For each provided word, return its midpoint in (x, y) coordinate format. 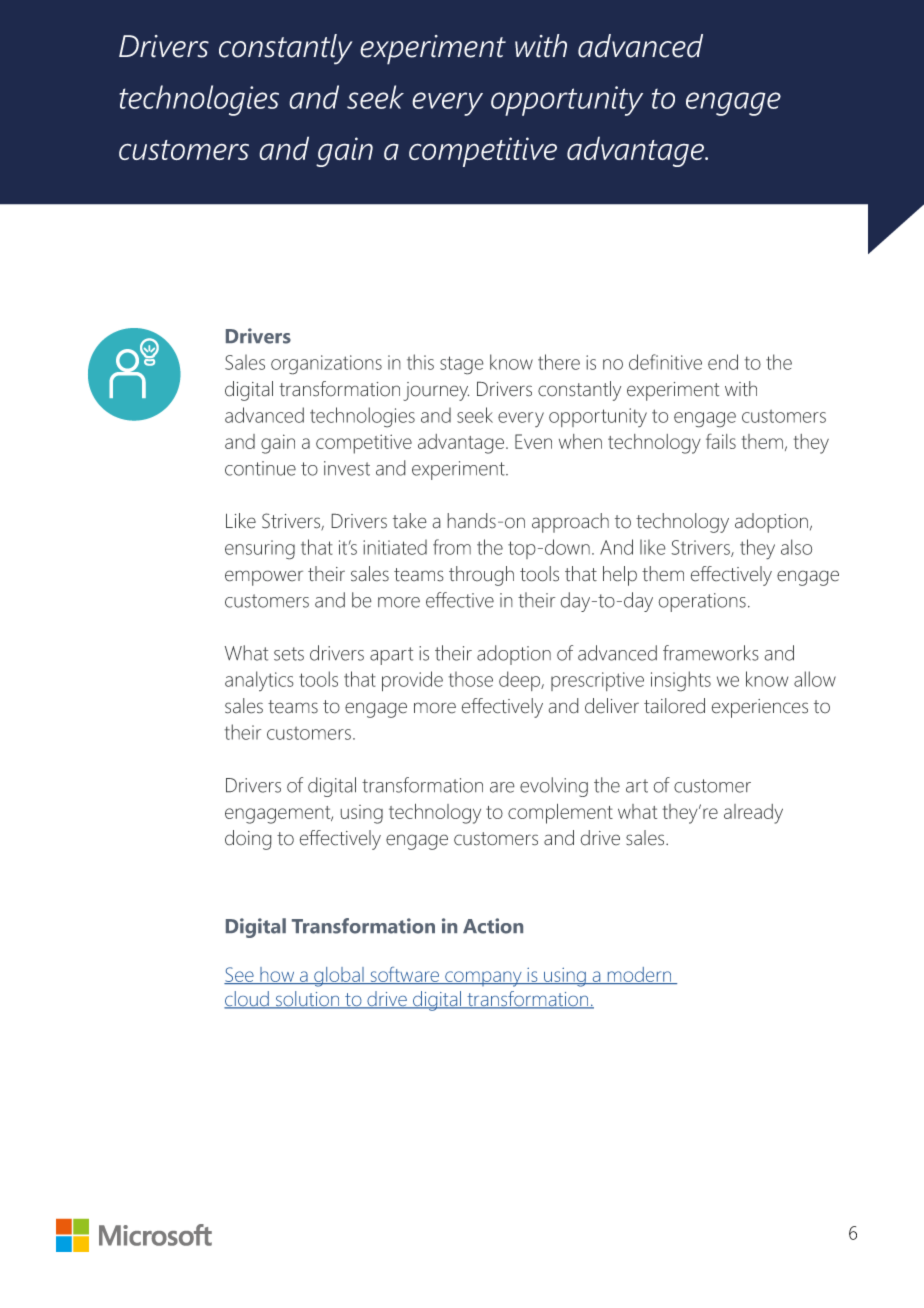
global (339, 977)
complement (560, 813)
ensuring (260, 550)
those (470, 679)
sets (289, 654)
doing (248, 840)
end (723, 362)
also (796, 547)
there (559, 362)
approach (570, 523)
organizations (326, 365)
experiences (760, 708)
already (753, 814)
